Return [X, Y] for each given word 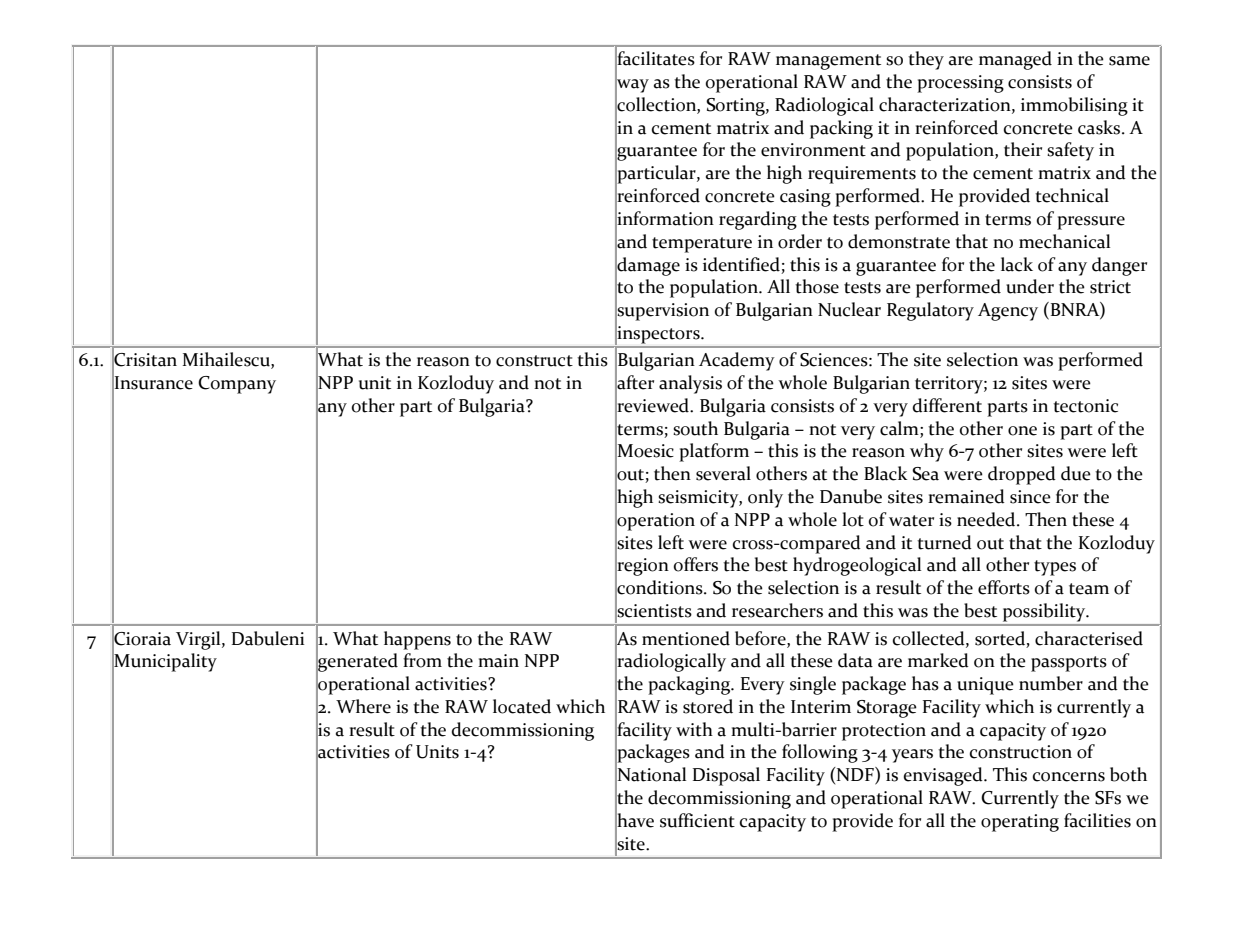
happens [417, 640]
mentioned [686, 638]
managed [1015, 60]
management [828, 62]
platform [714, 452]
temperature [702, 245]
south [695, 428]
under [1030, 286]
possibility [1045, 612]
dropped [1022, 475]
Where [363, 706]
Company [237, 385]
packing [841, 129]
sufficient [697, 820]
